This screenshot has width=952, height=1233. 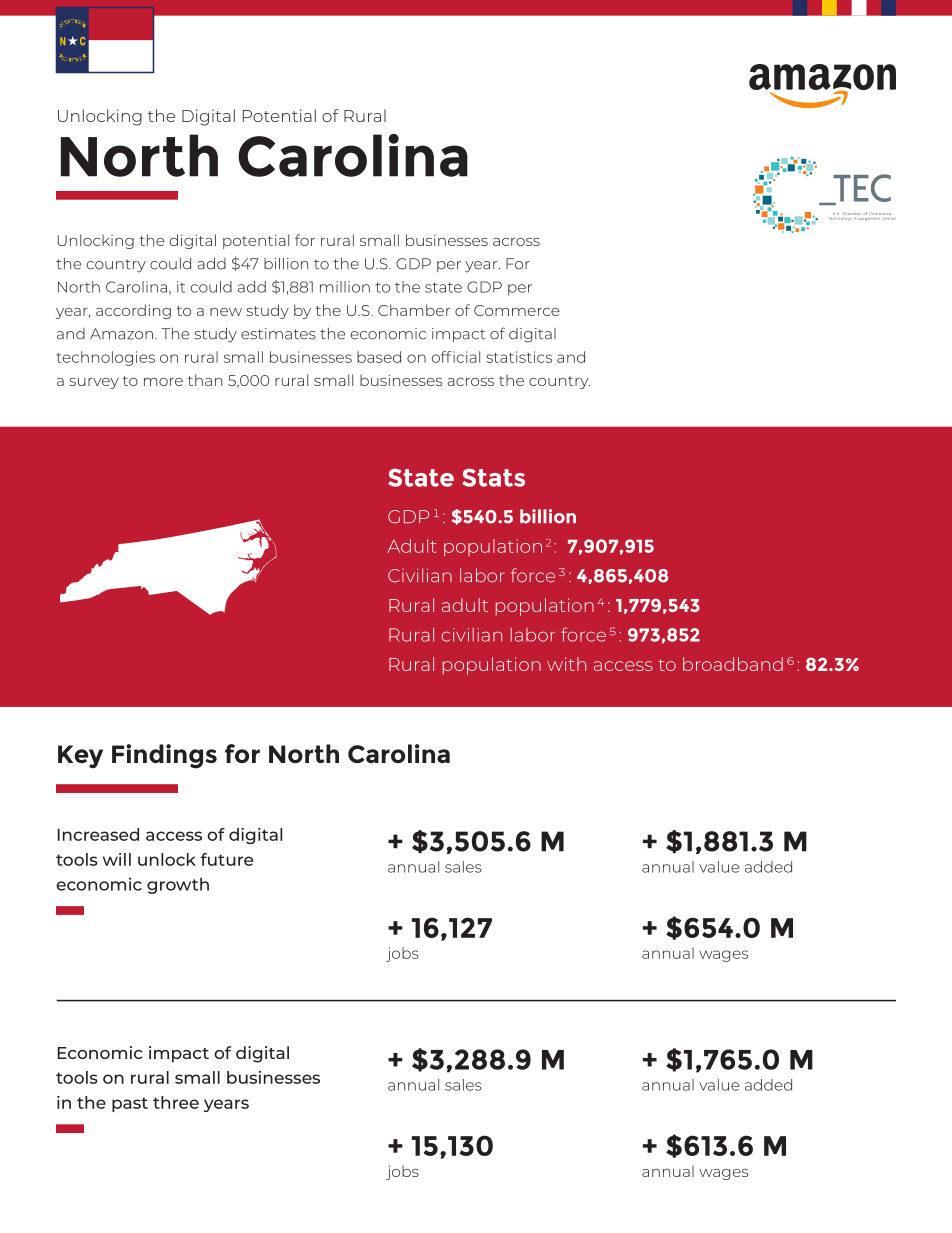 I want to click on Increased, so click(x=98, y=834).
